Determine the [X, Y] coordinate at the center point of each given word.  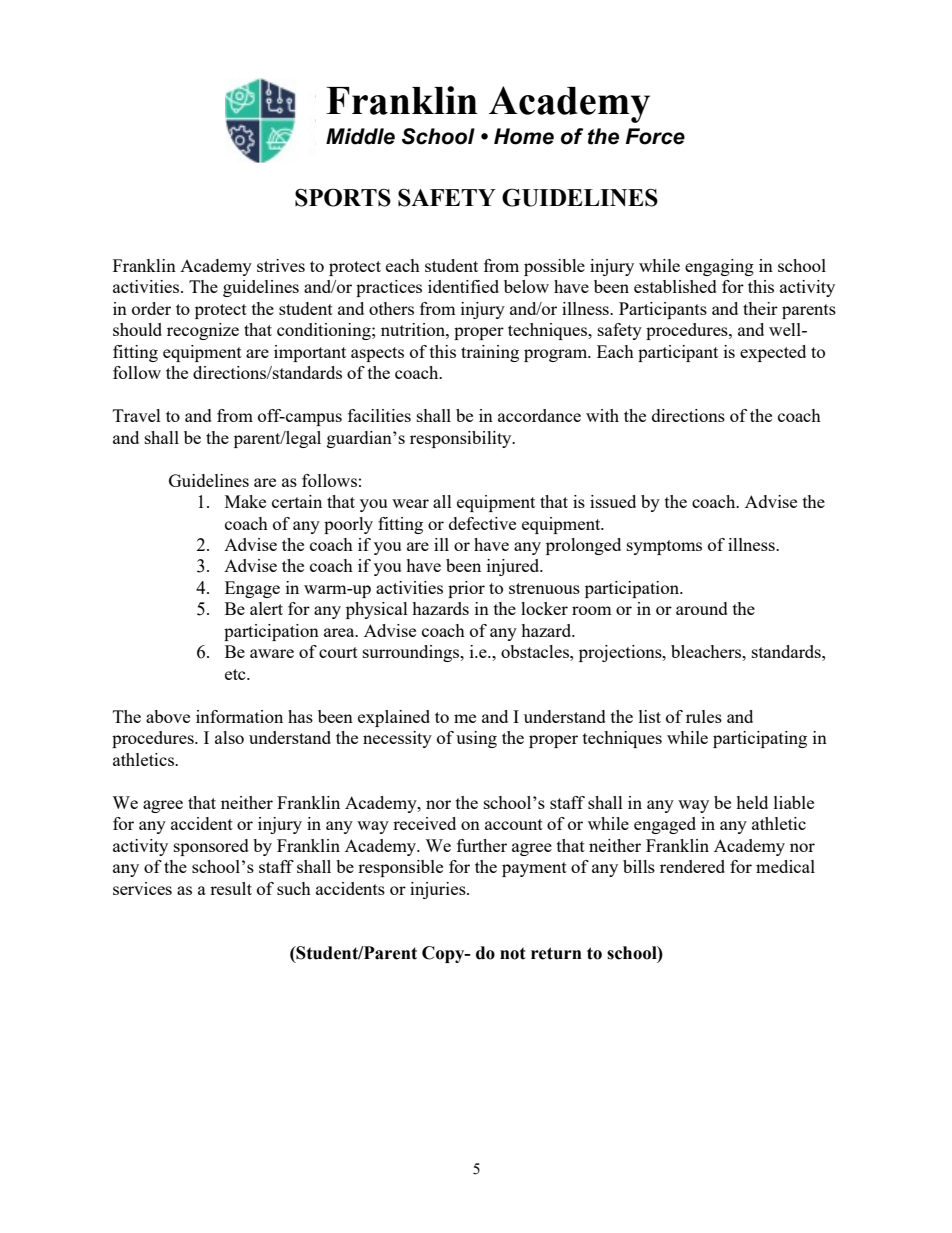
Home [524, 136]
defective [482, 523]
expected [773, 353]
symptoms [664, 547]
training [490, 353]
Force [655, 136]
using [476, 739]
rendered [692, 866]
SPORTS [343, 197]
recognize [203, 331]
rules [704, 716]
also [229, 737]
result [231, 888]
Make [245, 501]
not [513, 953]
